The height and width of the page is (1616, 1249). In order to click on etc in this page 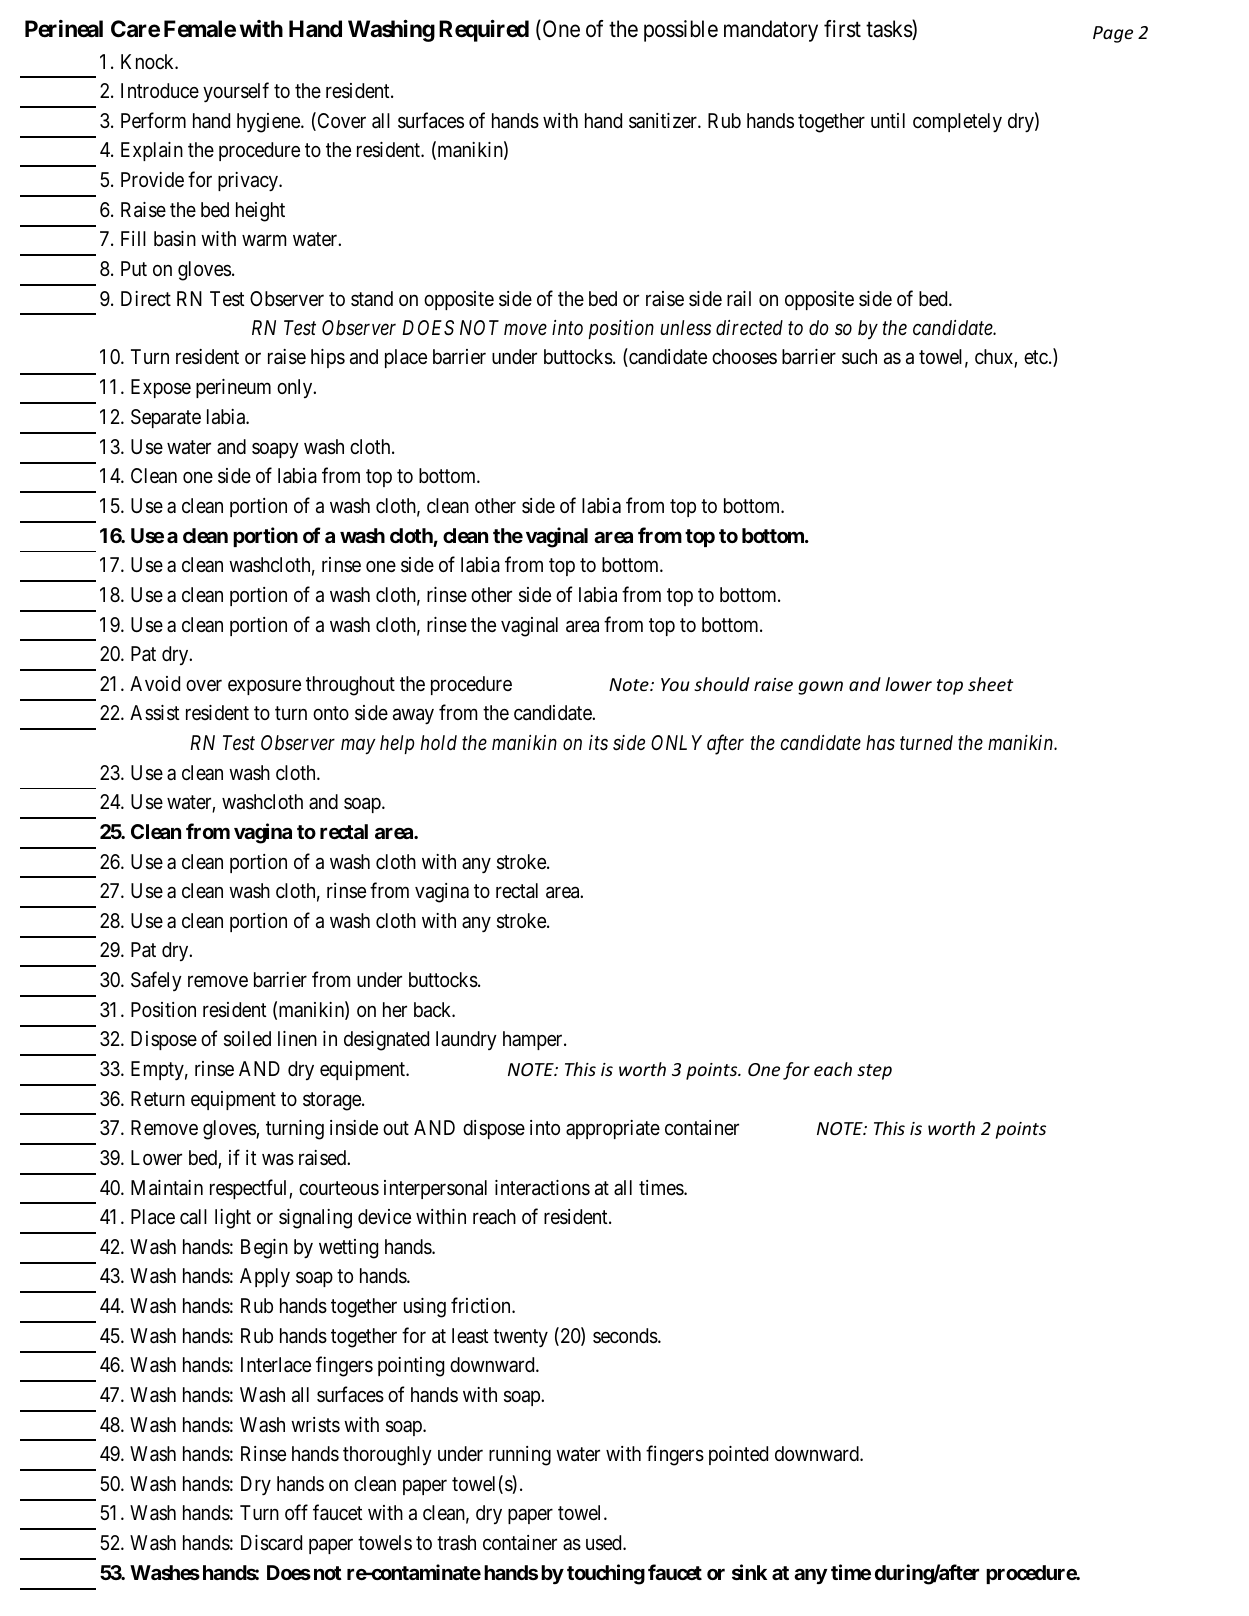, I will do `click(1036, 357)`.
